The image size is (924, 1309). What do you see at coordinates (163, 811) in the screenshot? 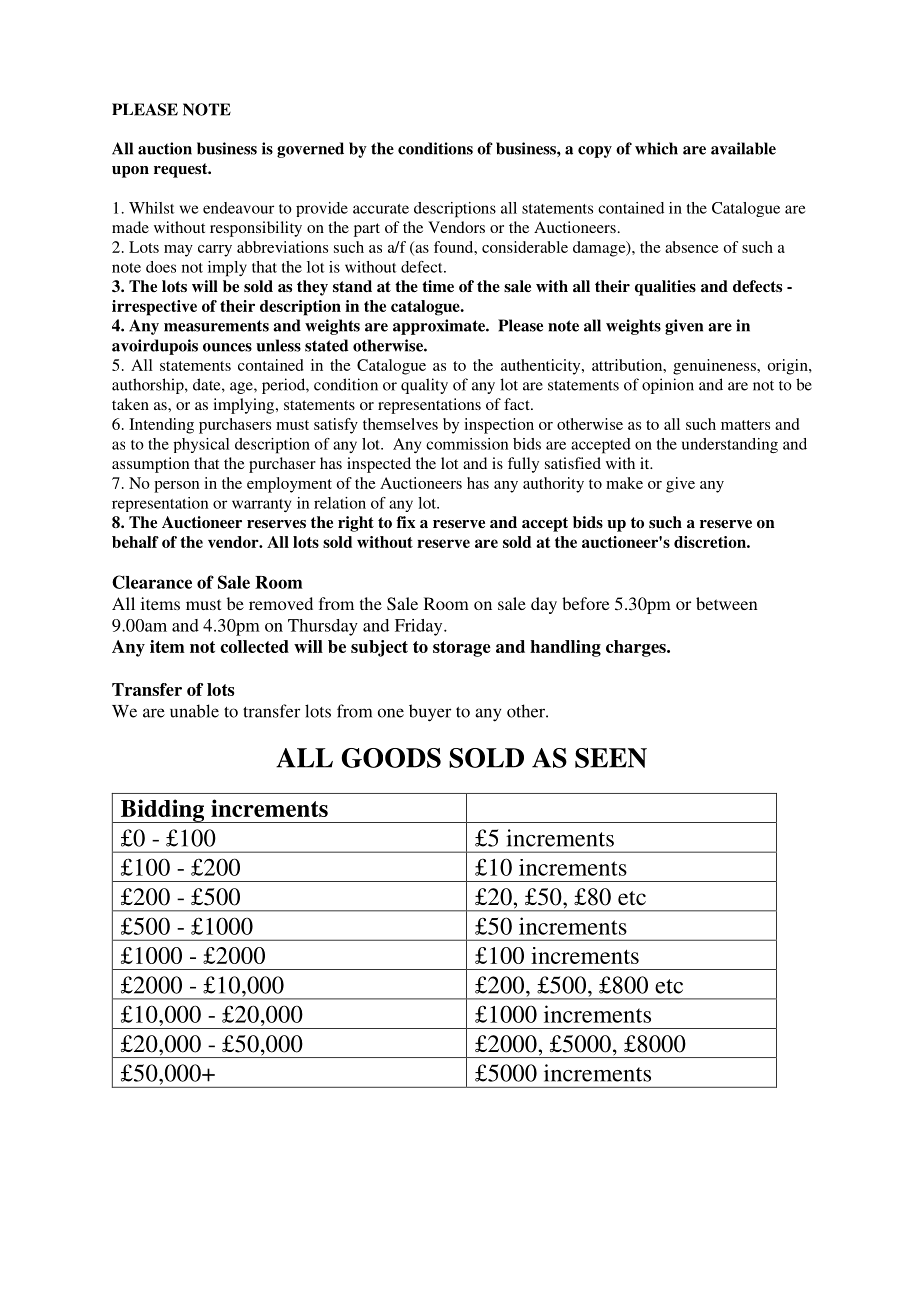
I see `Bidding` at bounding box center [163, 811].
